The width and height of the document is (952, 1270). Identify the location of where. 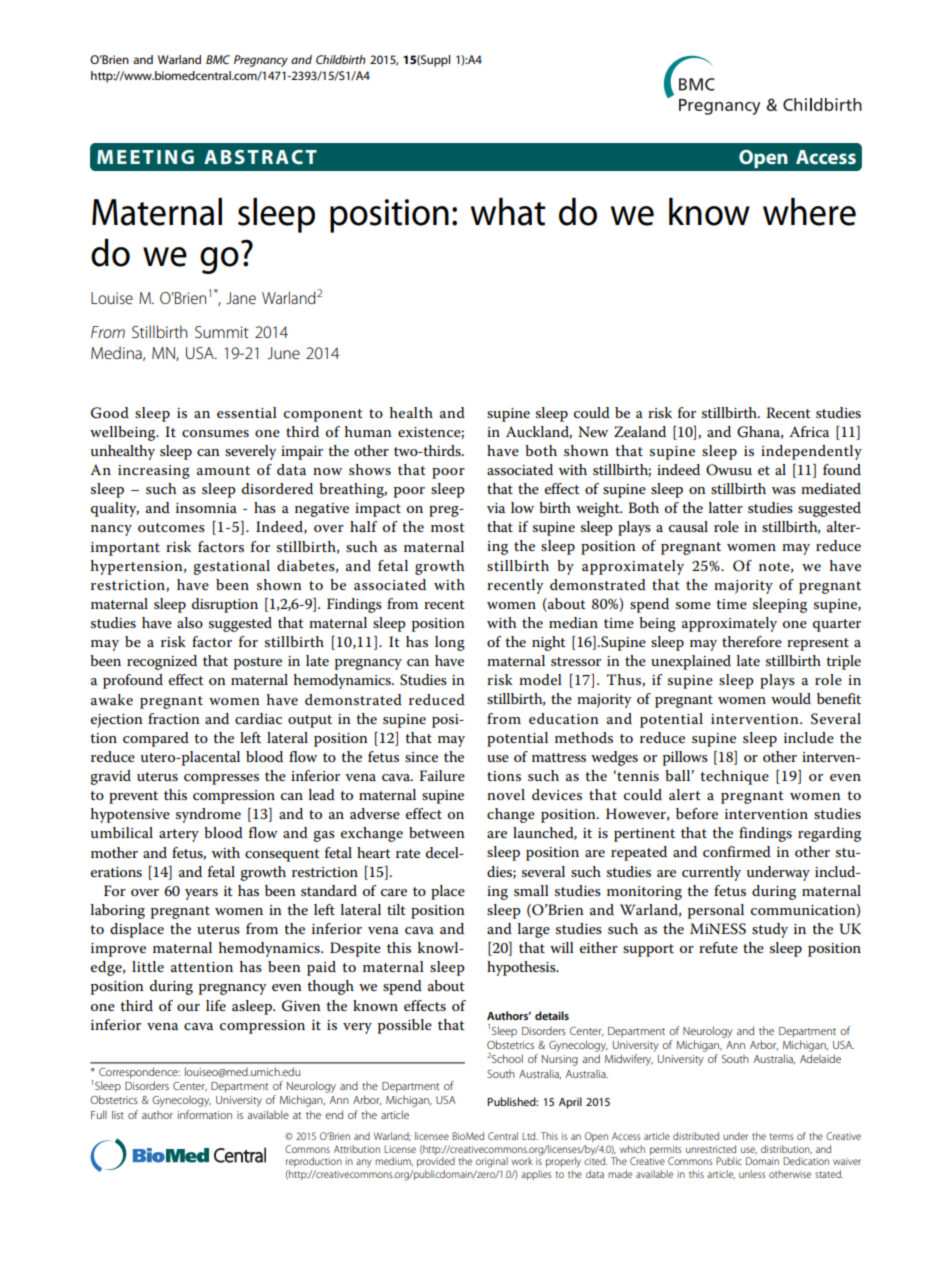
(809, 212).
